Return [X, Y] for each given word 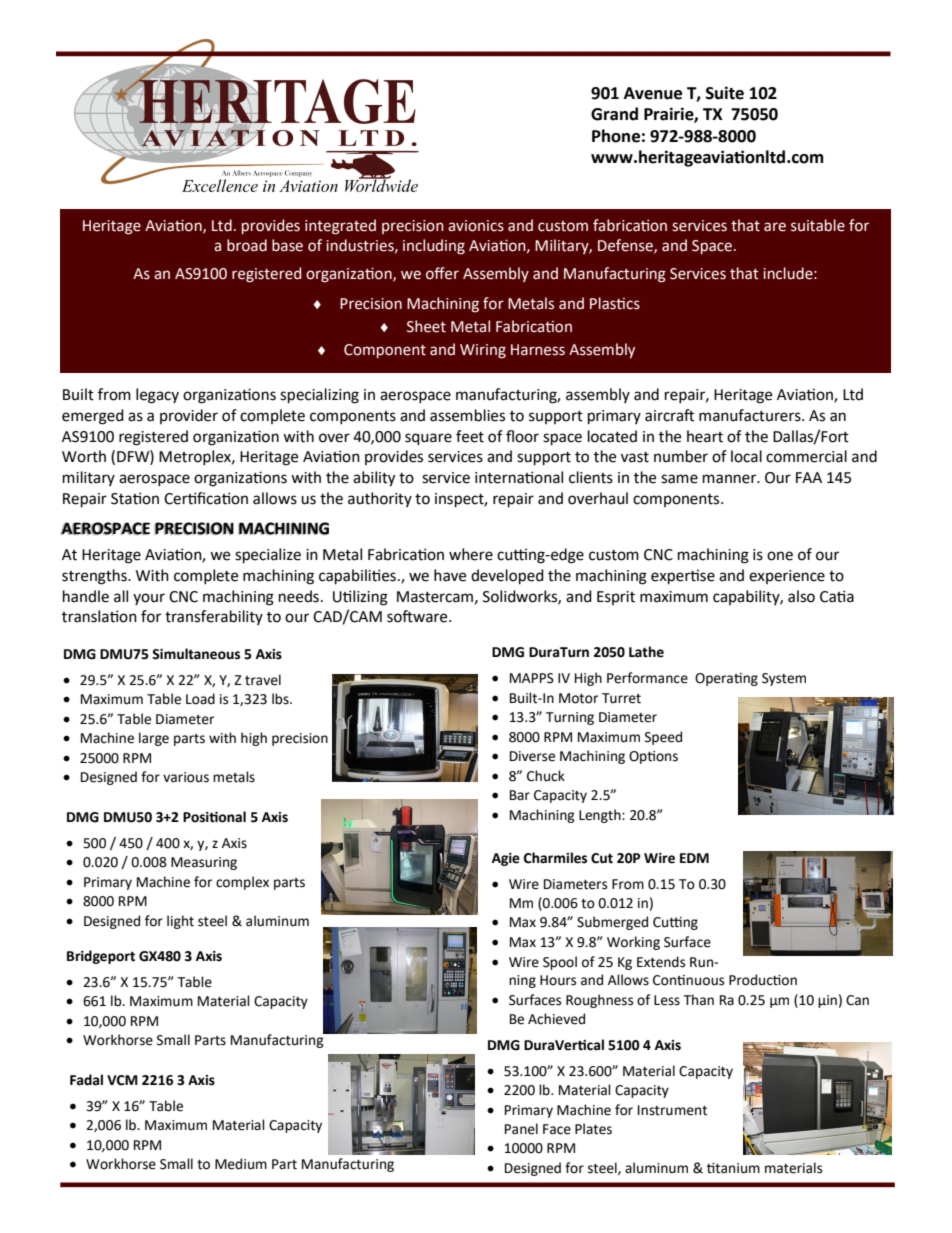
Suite [725, 93]
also [801, 596]
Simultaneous [196, 654]
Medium [241, 1164]
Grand [614, 114]
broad [247, 245]
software [418, 616]
